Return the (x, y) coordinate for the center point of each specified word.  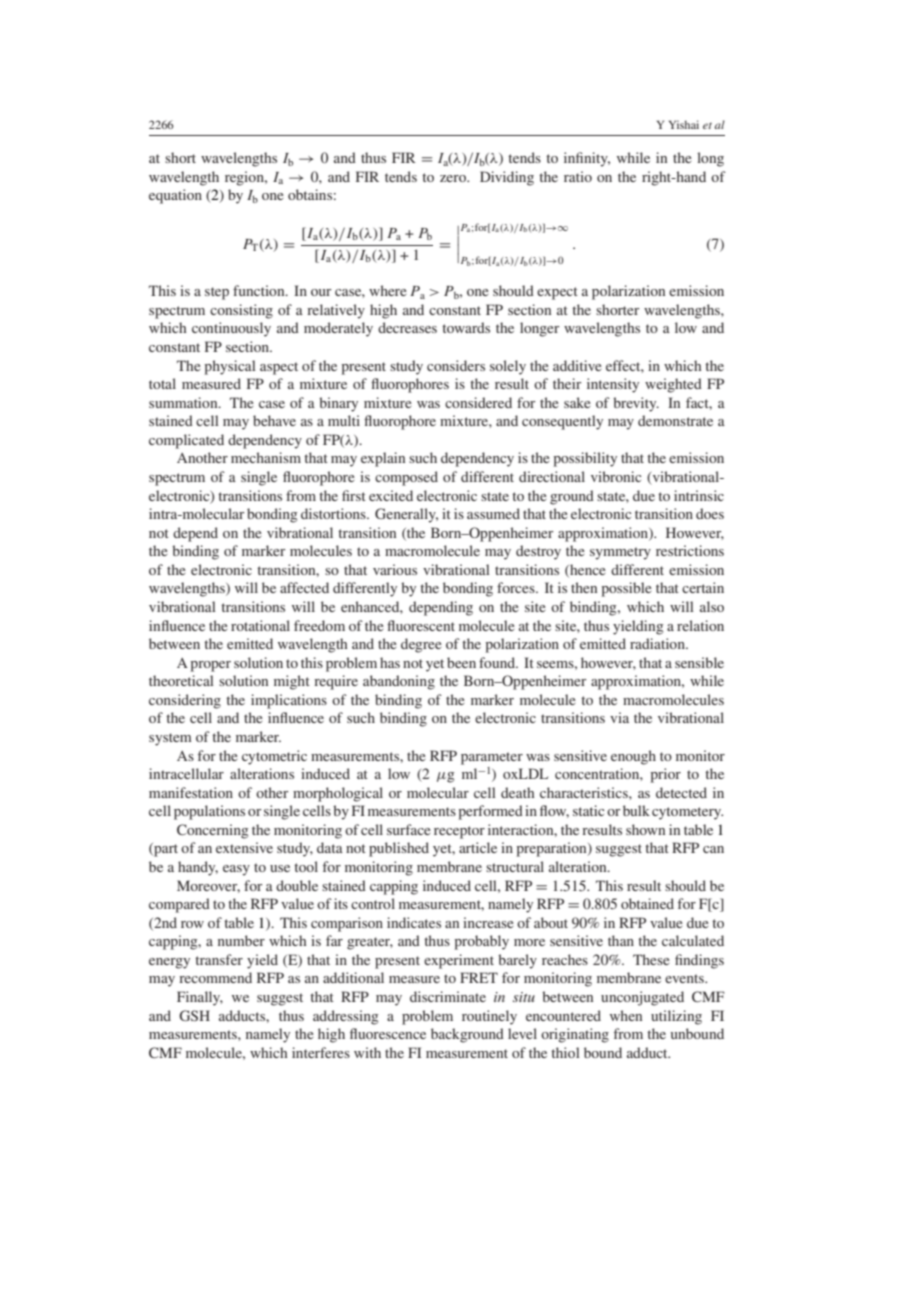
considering (185, 701)
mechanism (266, 457)
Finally (200, 998)
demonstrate (675, 420)
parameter (492, 758)
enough (633, 757)
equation (175, 196)
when (626, 1015)
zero (454, 178)
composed (406, 478)
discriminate (448, 996)
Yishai (684, 124)
